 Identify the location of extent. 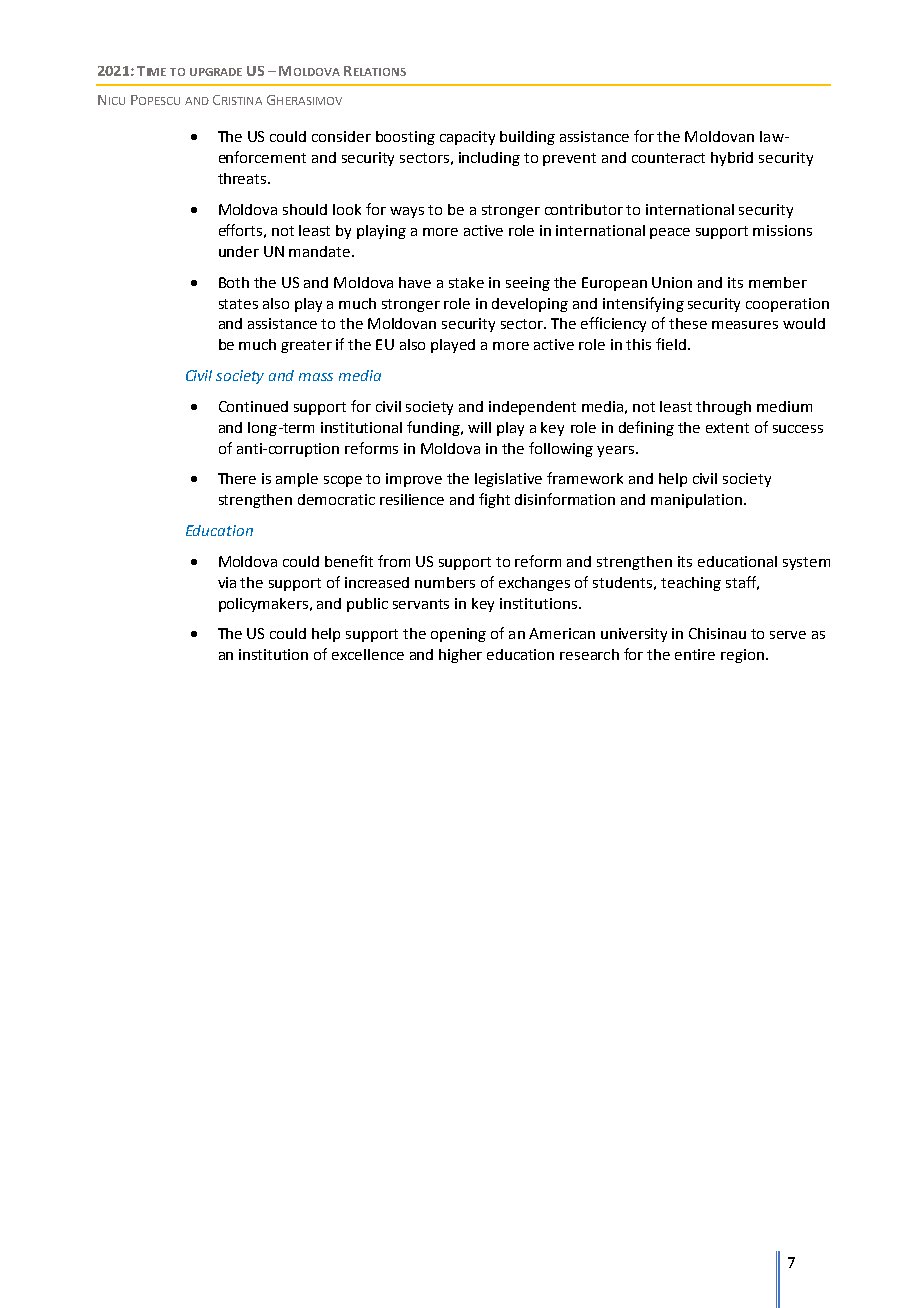
(727, 428).
